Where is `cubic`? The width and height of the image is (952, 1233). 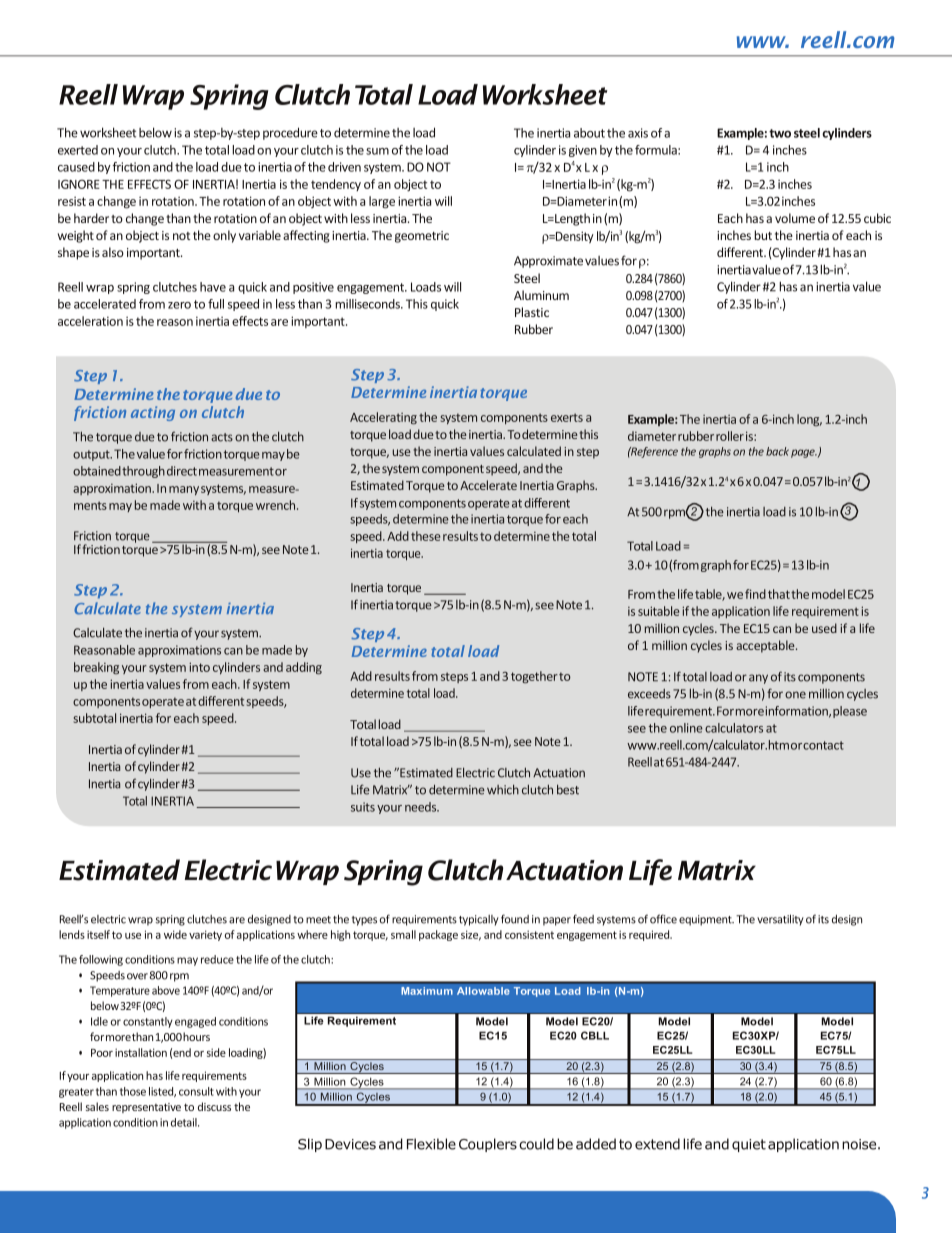 cubic is located at coordinates (877, 218).
